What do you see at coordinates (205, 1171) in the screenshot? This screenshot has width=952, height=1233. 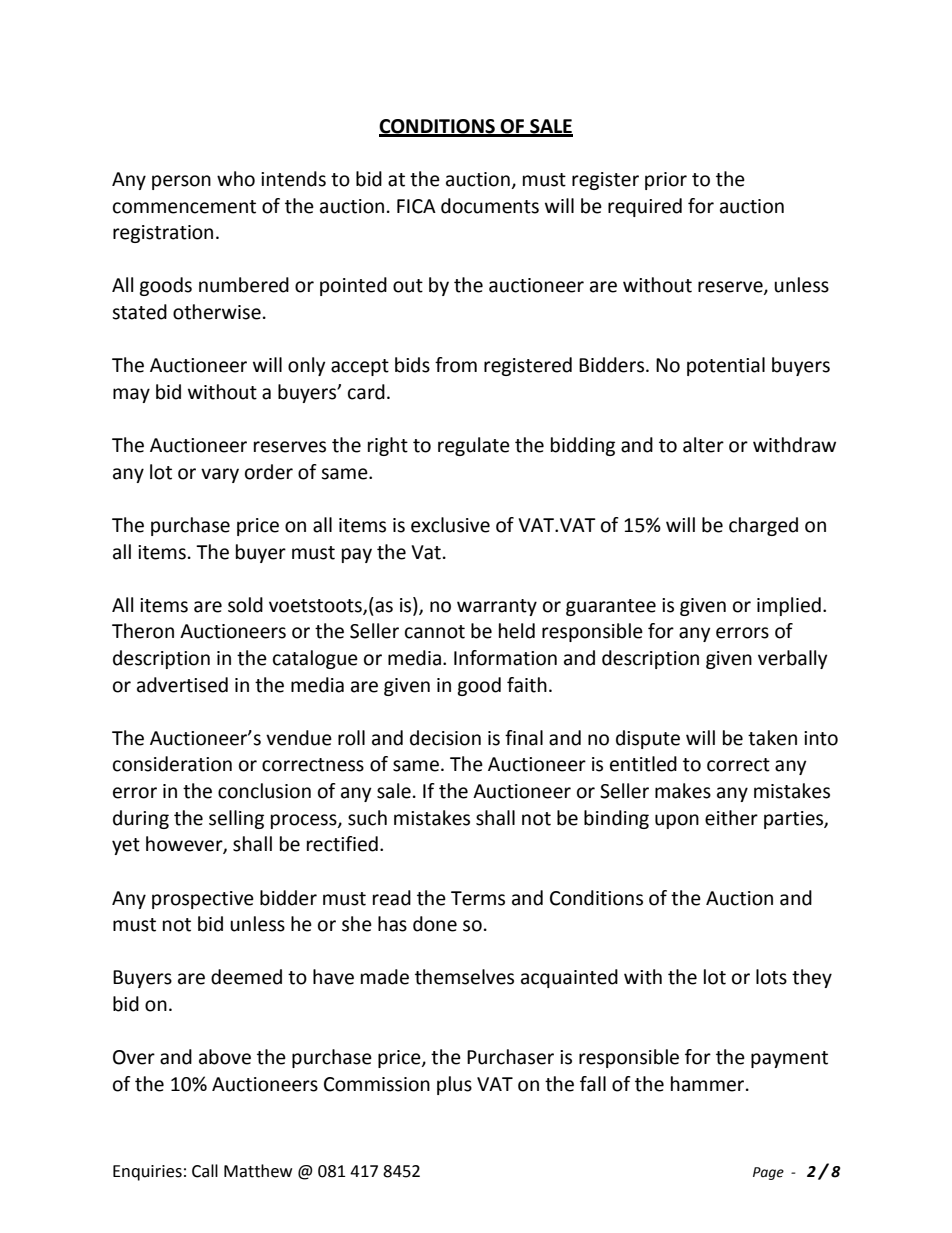 I see `Call` at bounding box center [205, 1171].
